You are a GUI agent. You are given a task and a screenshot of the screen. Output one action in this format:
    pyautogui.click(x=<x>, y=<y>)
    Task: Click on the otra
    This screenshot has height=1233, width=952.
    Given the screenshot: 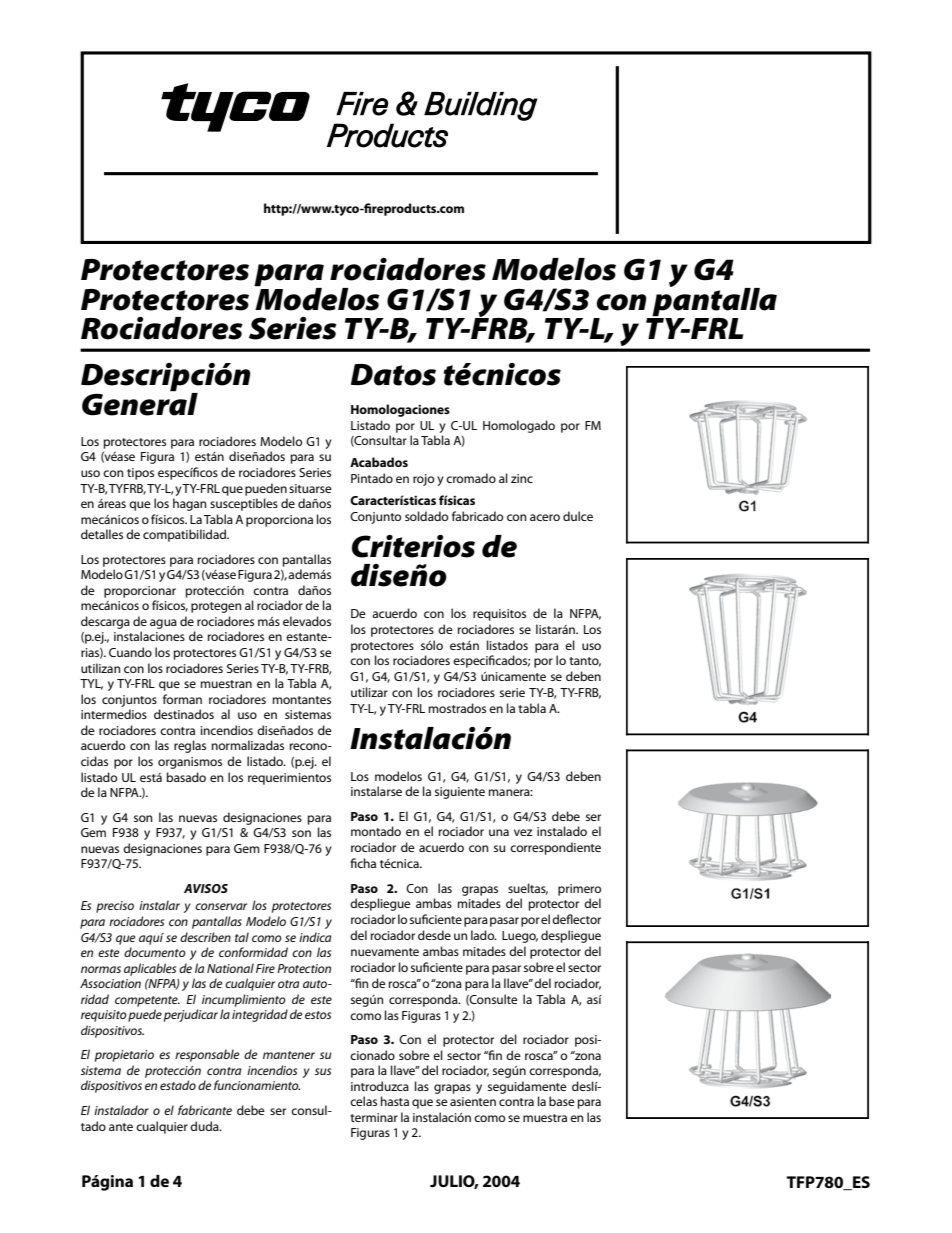 What is the action you would take?
    pyautogui.click(x=289, y=984)
